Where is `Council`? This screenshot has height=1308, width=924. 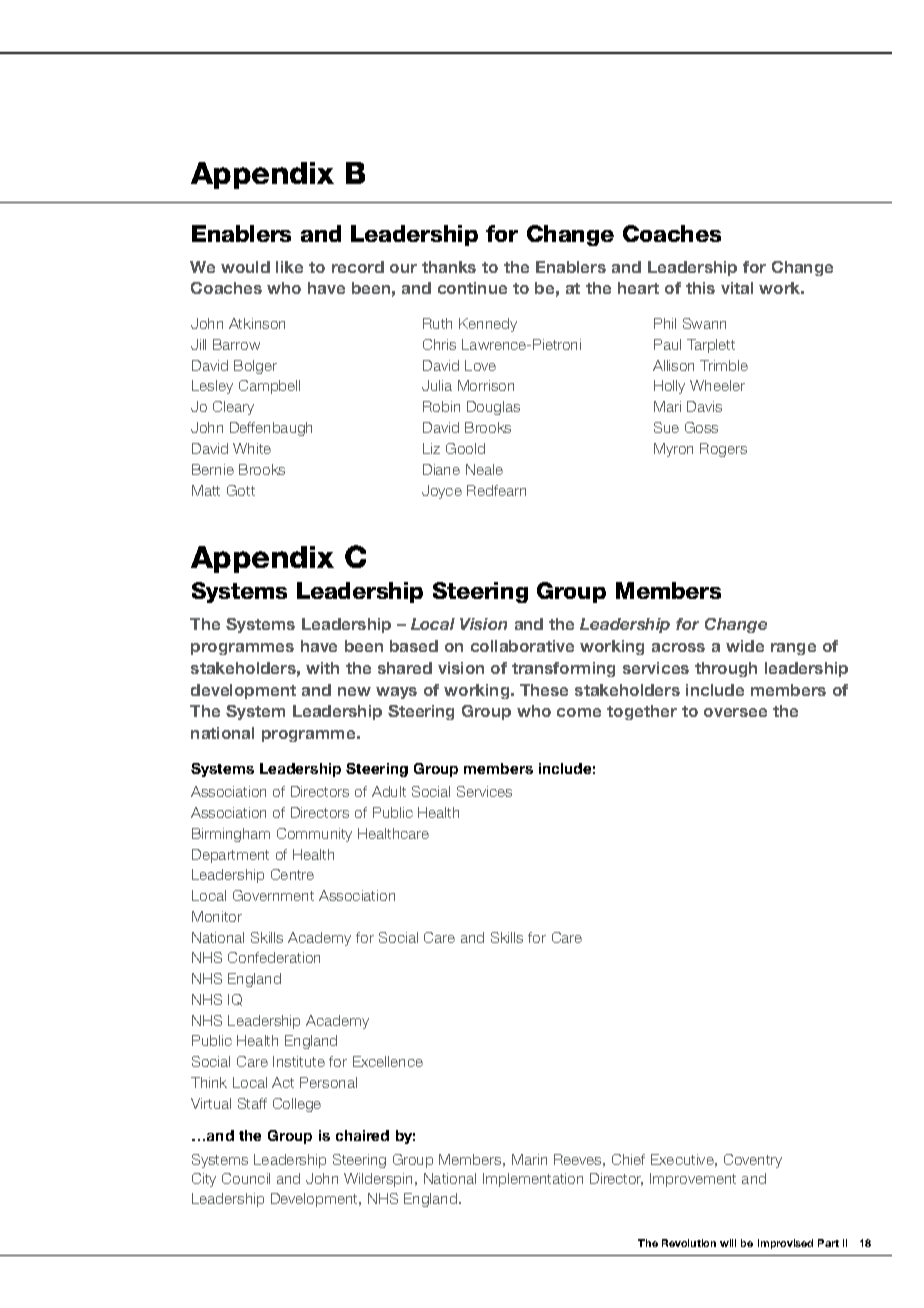 Council is located at coordinates (246, 1178).
